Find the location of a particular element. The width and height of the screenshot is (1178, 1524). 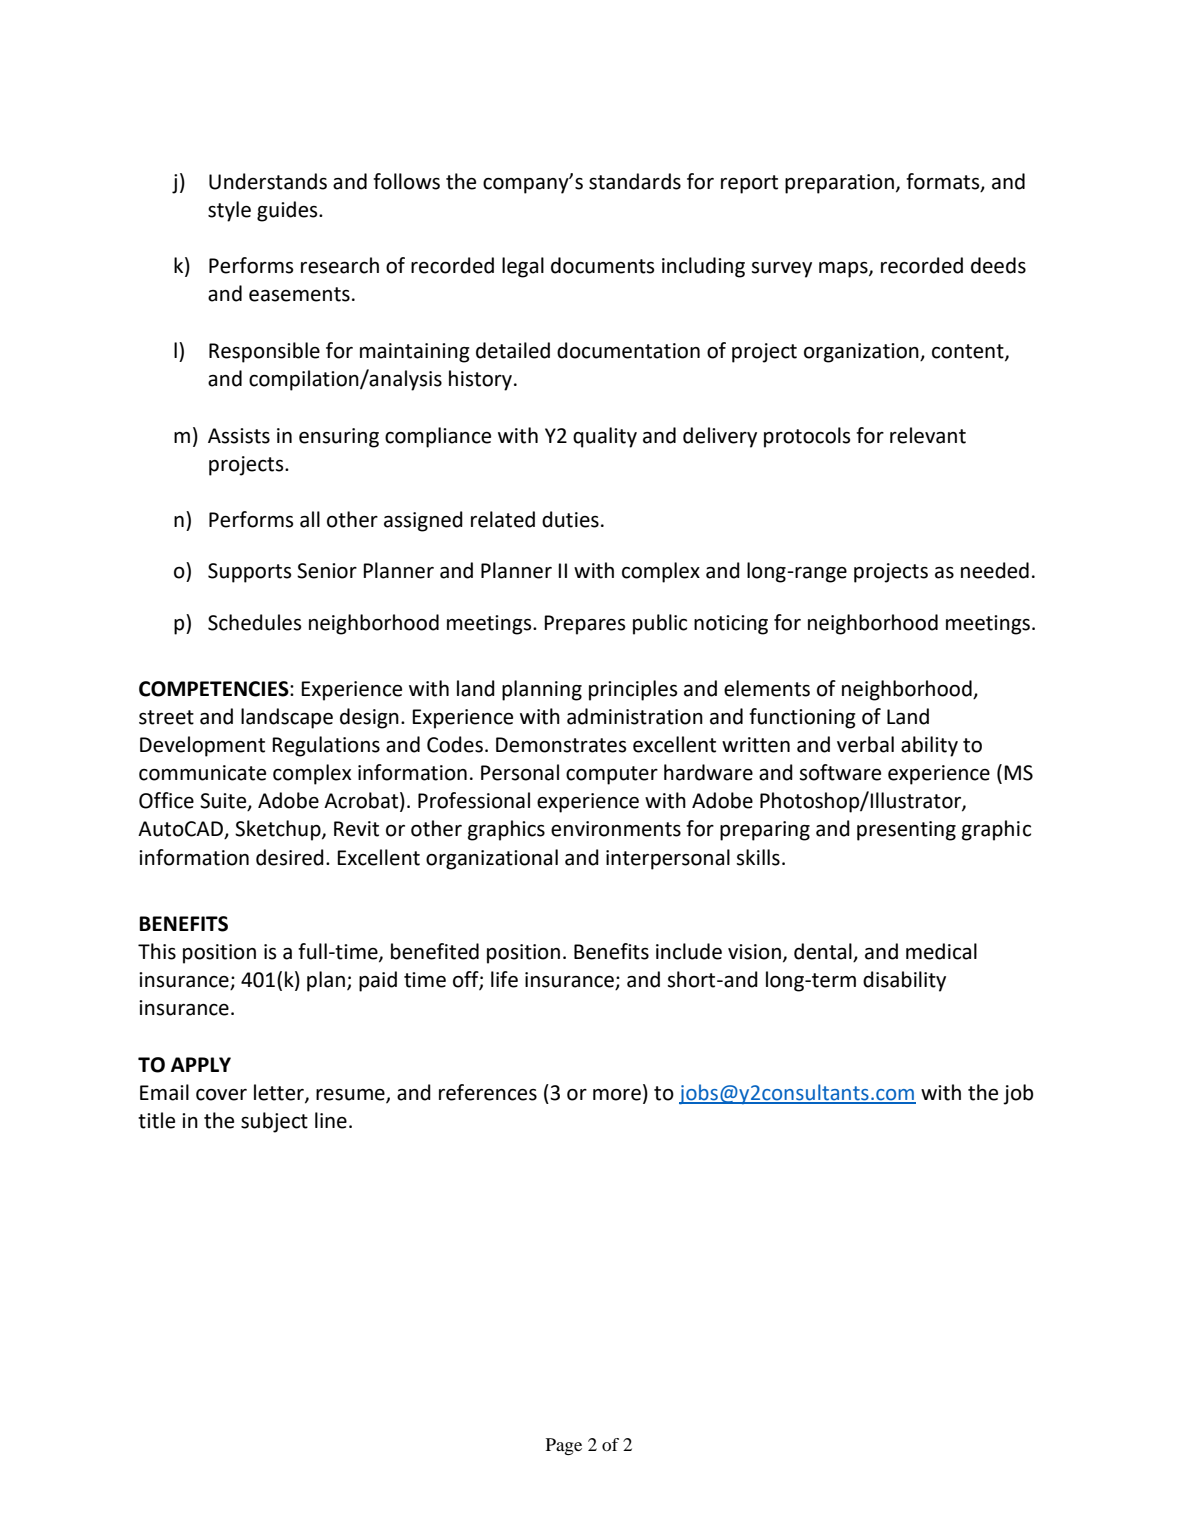

more is located at coordinates (617, 1095).
